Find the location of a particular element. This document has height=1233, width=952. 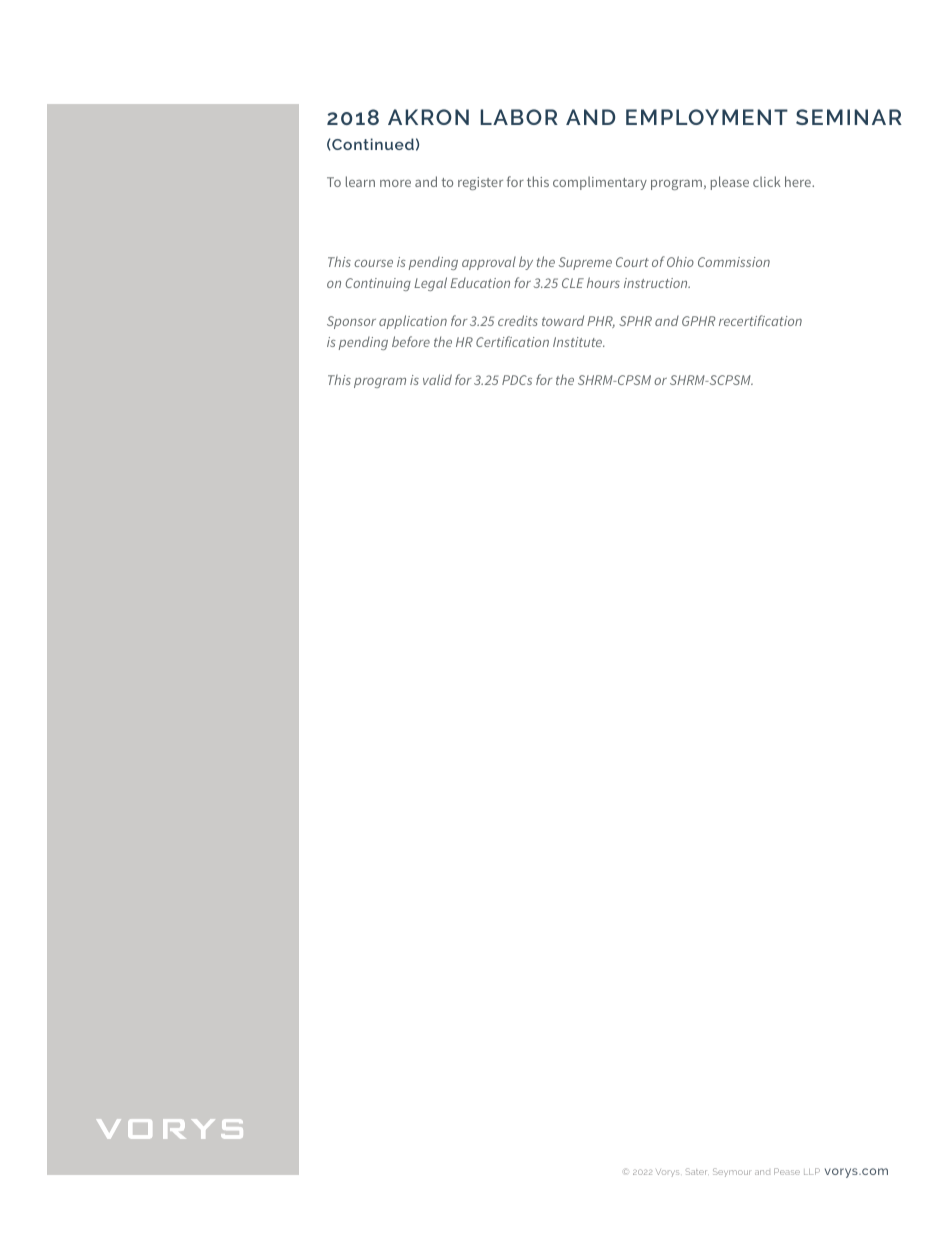

before is located at coordinates (411, 341).
